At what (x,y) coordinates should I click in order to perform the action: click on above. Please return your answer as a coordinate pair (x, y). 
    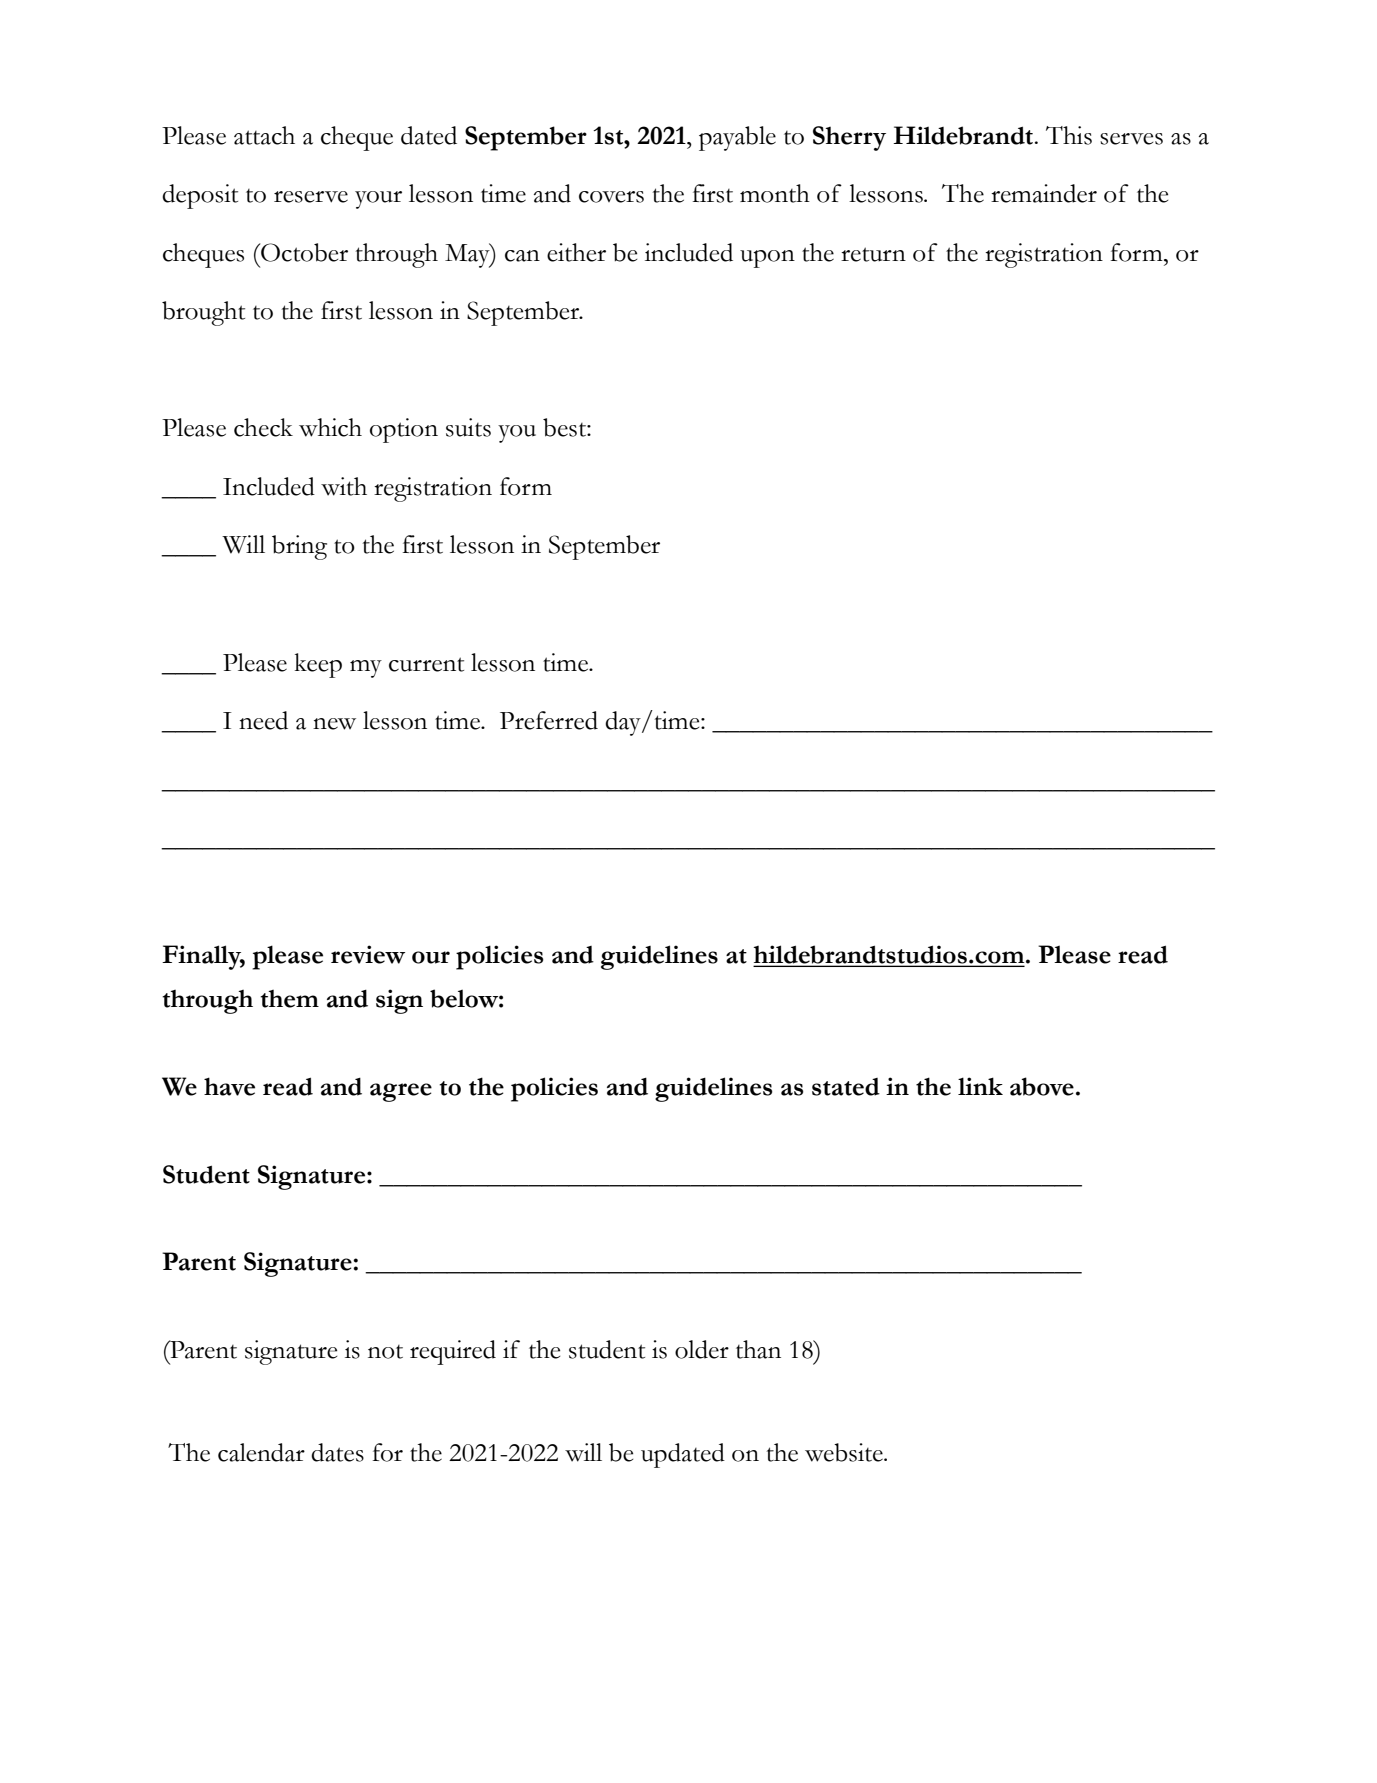
    Looking at the image, I should click on (1042, 1086).
